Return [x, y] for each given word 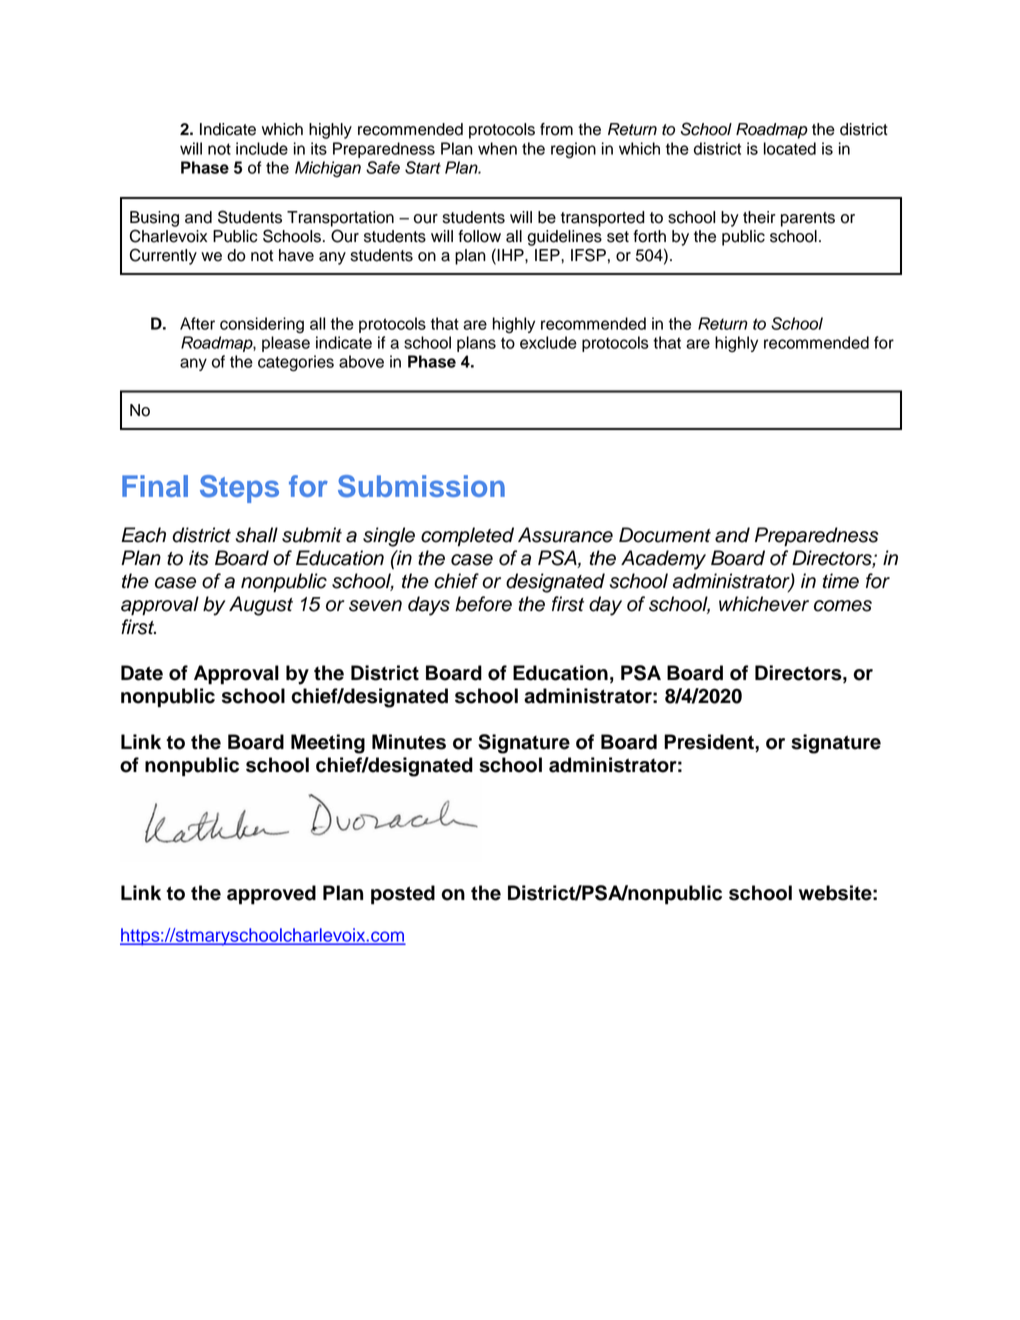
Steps [239, 489]
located [790, 148]
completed [467, 537]
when [497, 148]
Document [665, 535]
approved [271, 895]
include [262, 148]
